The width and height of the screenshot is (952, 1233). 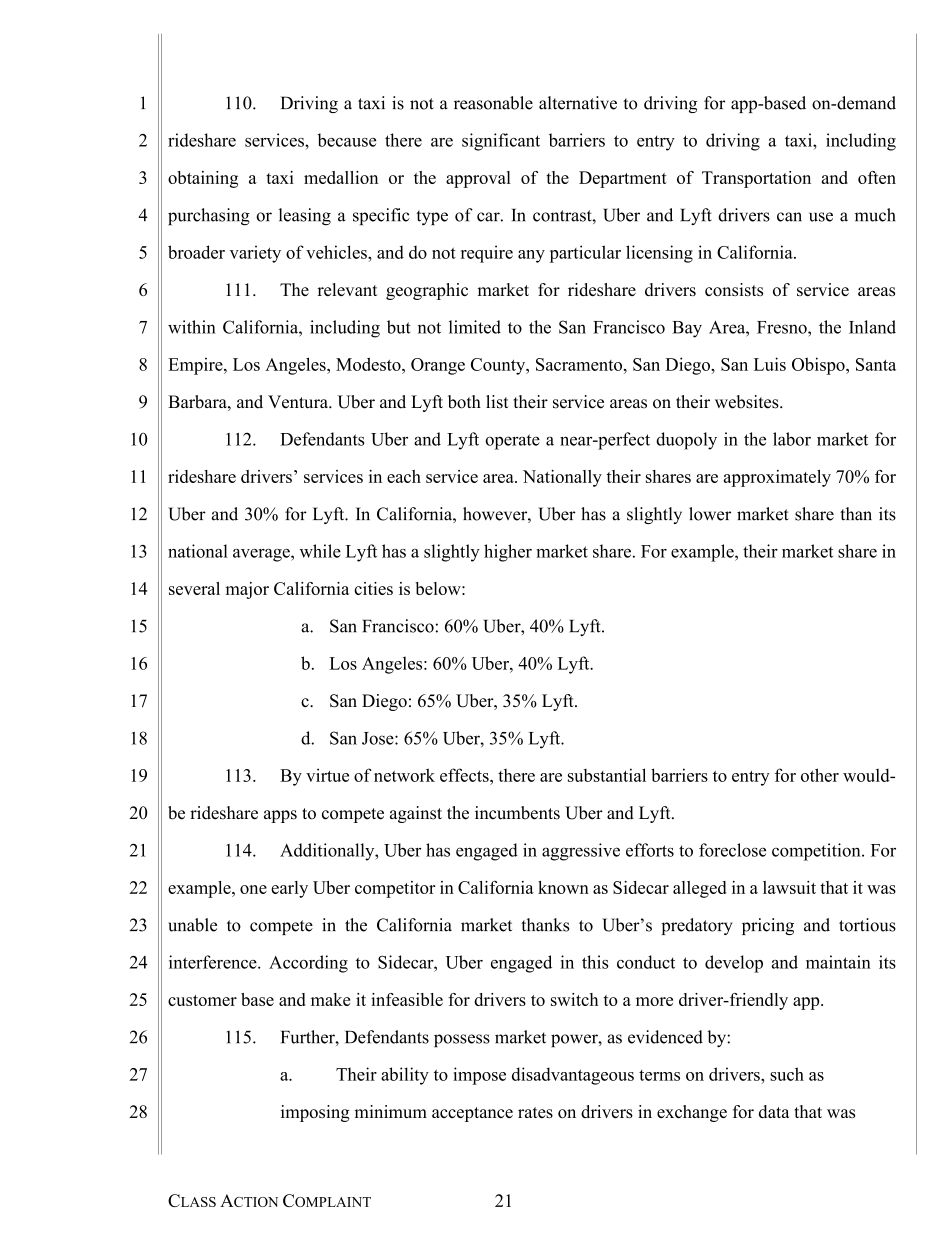 I want to click on effects, so click(x=465, y=775).
